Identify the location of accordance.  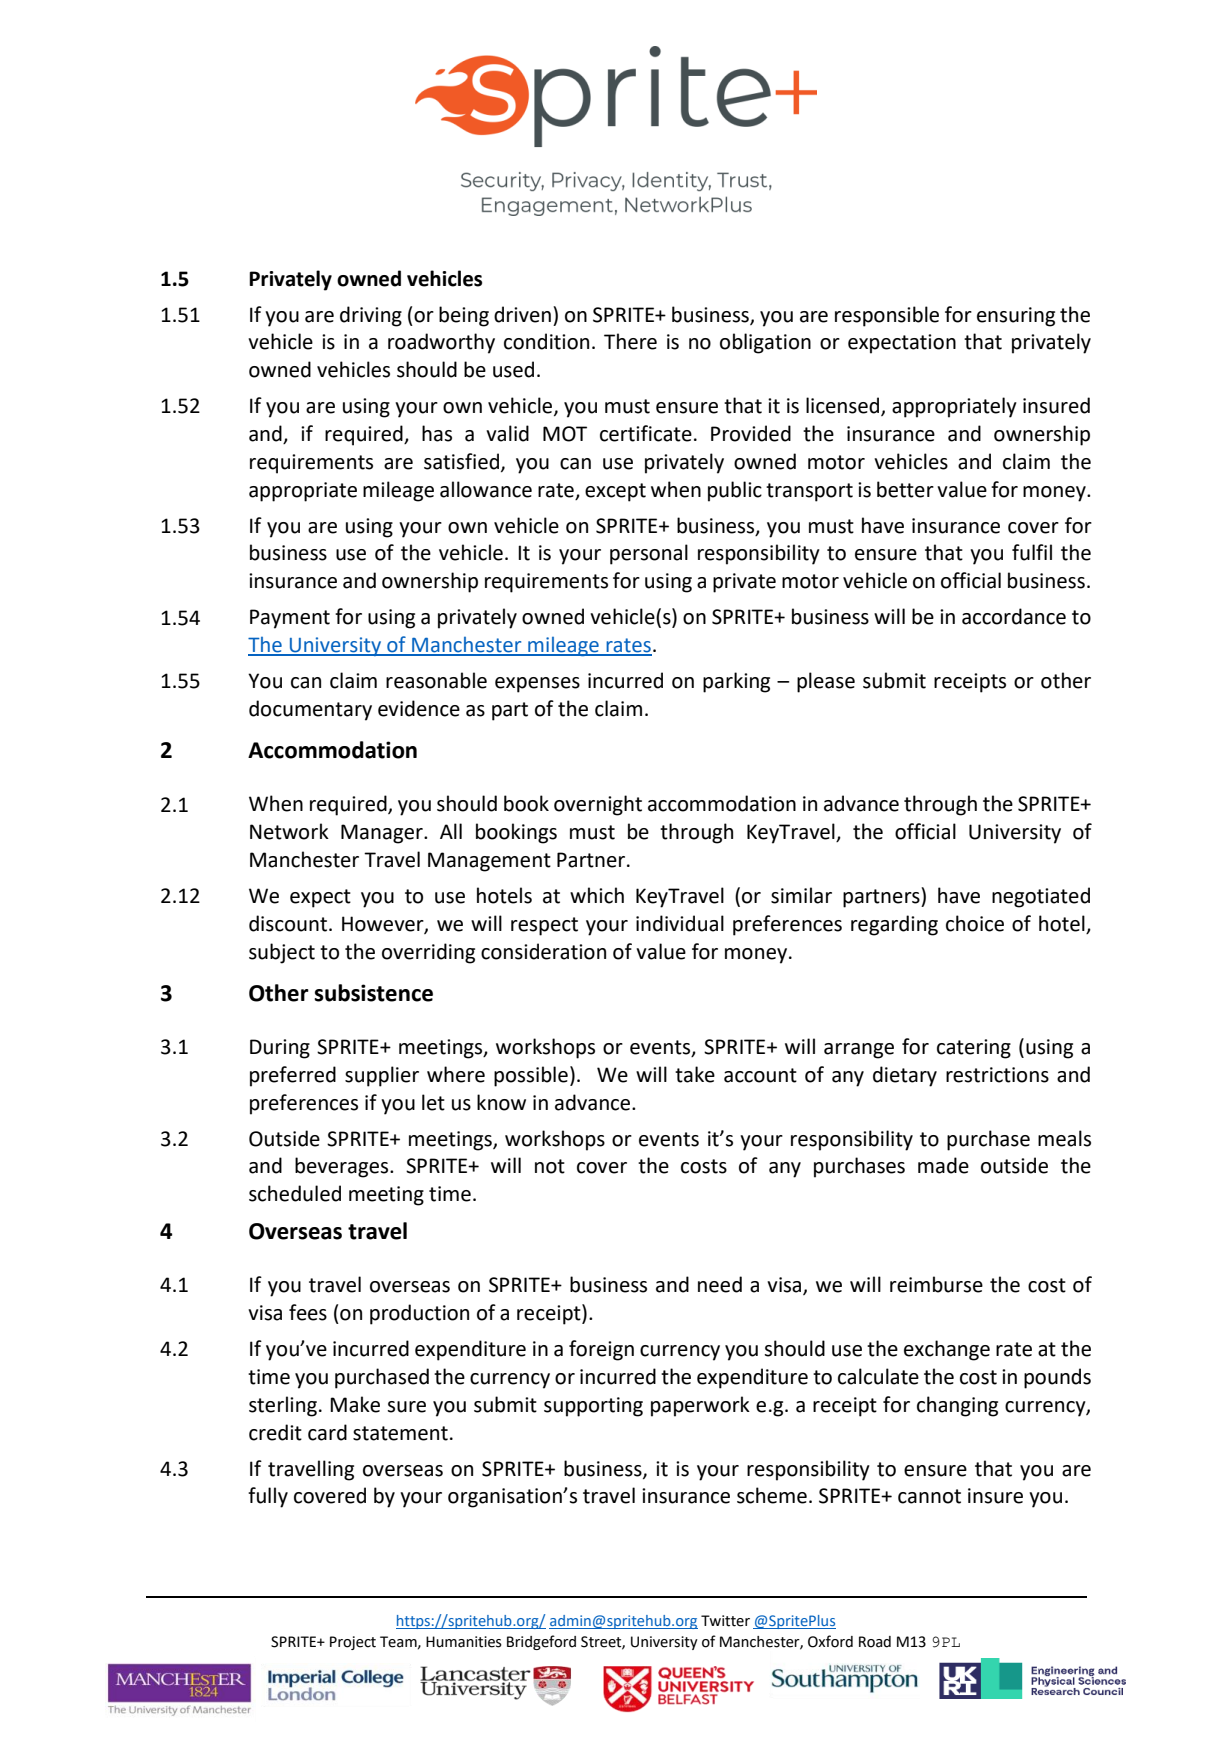
(1014, 616).
